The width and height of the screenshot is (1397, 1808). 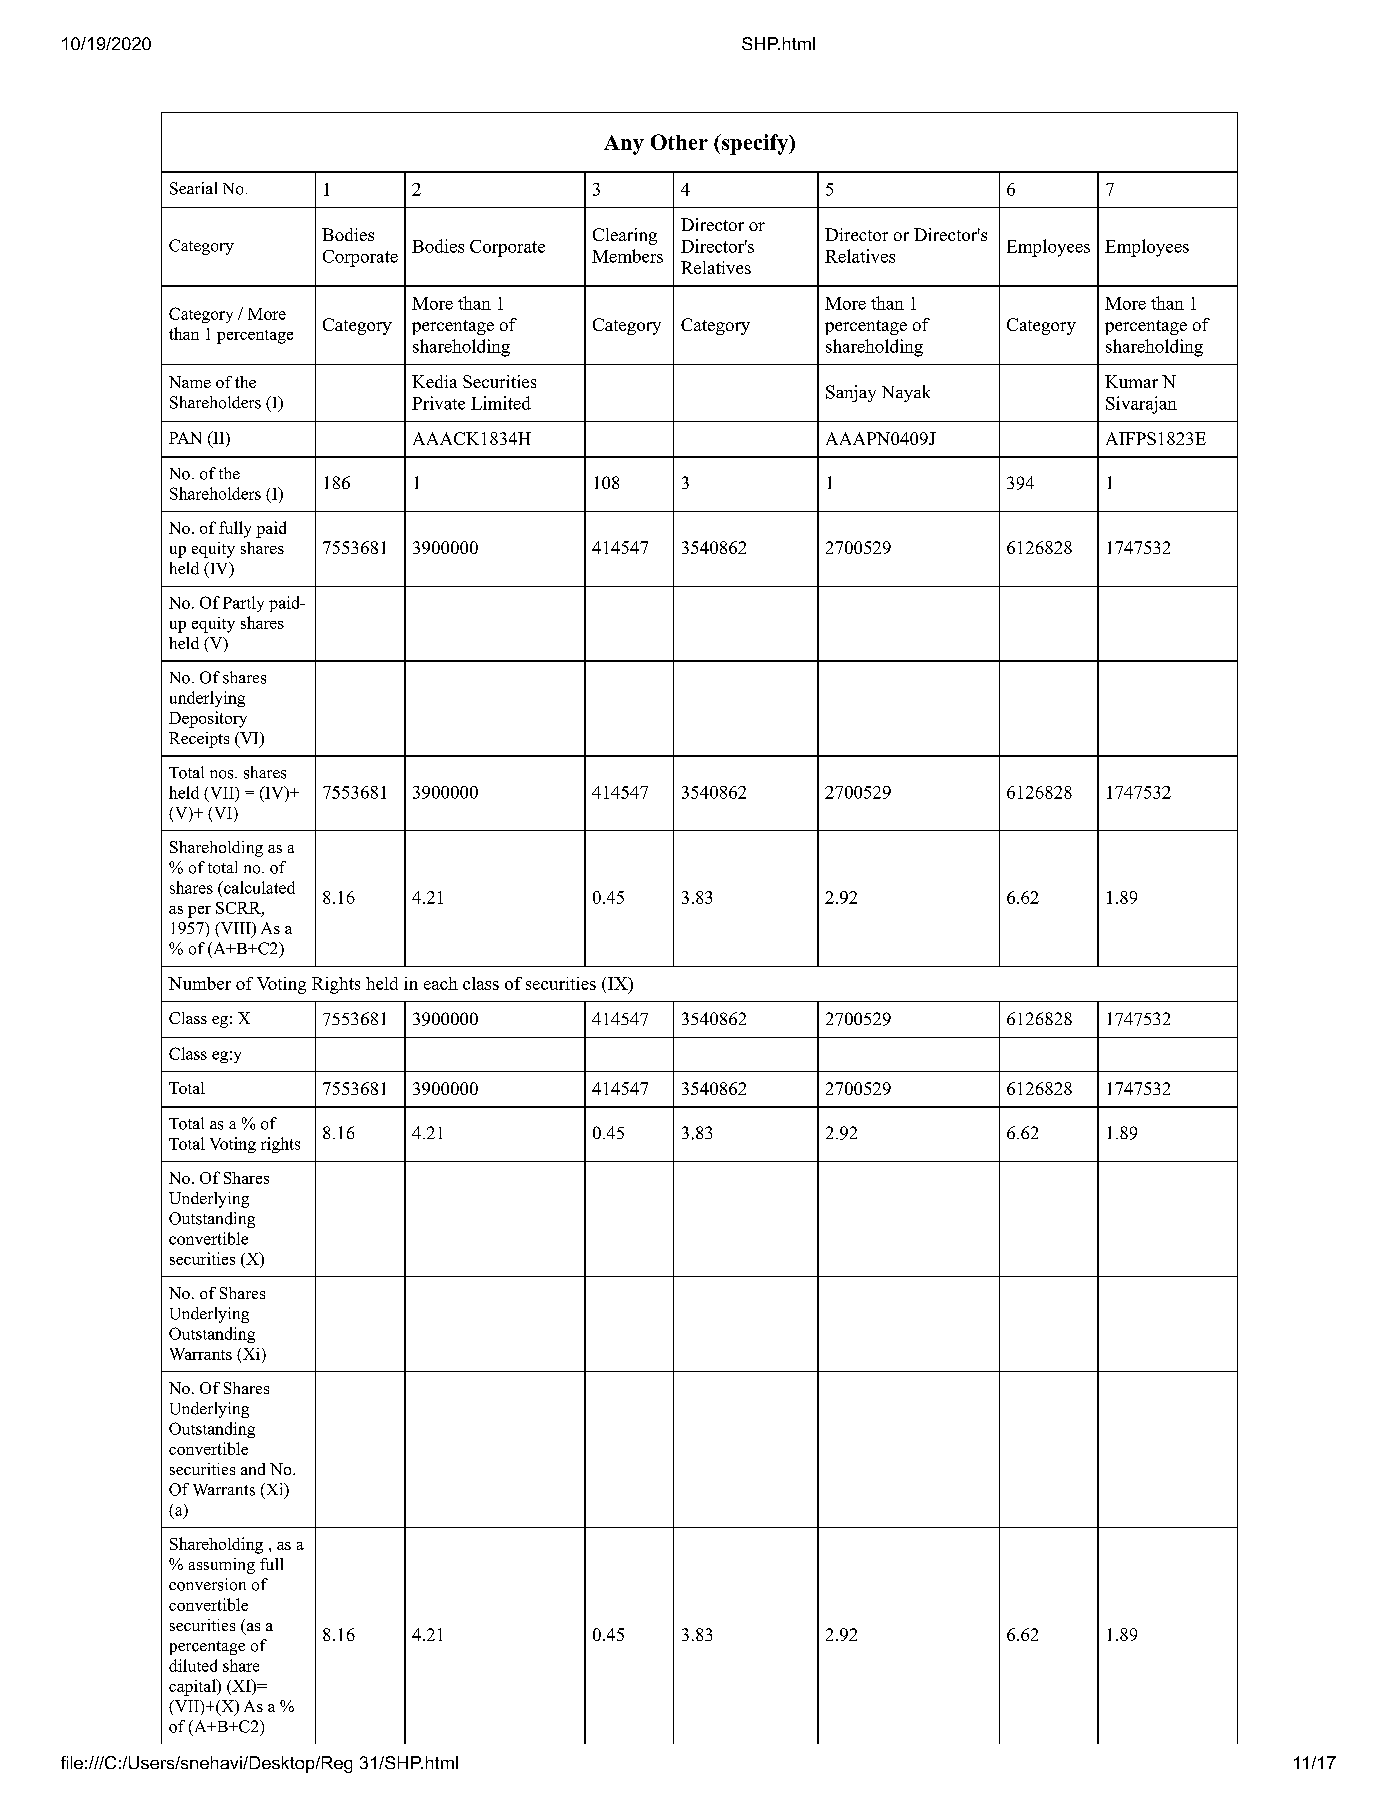 I want to click on VIII, so click(x=235, y=929).
